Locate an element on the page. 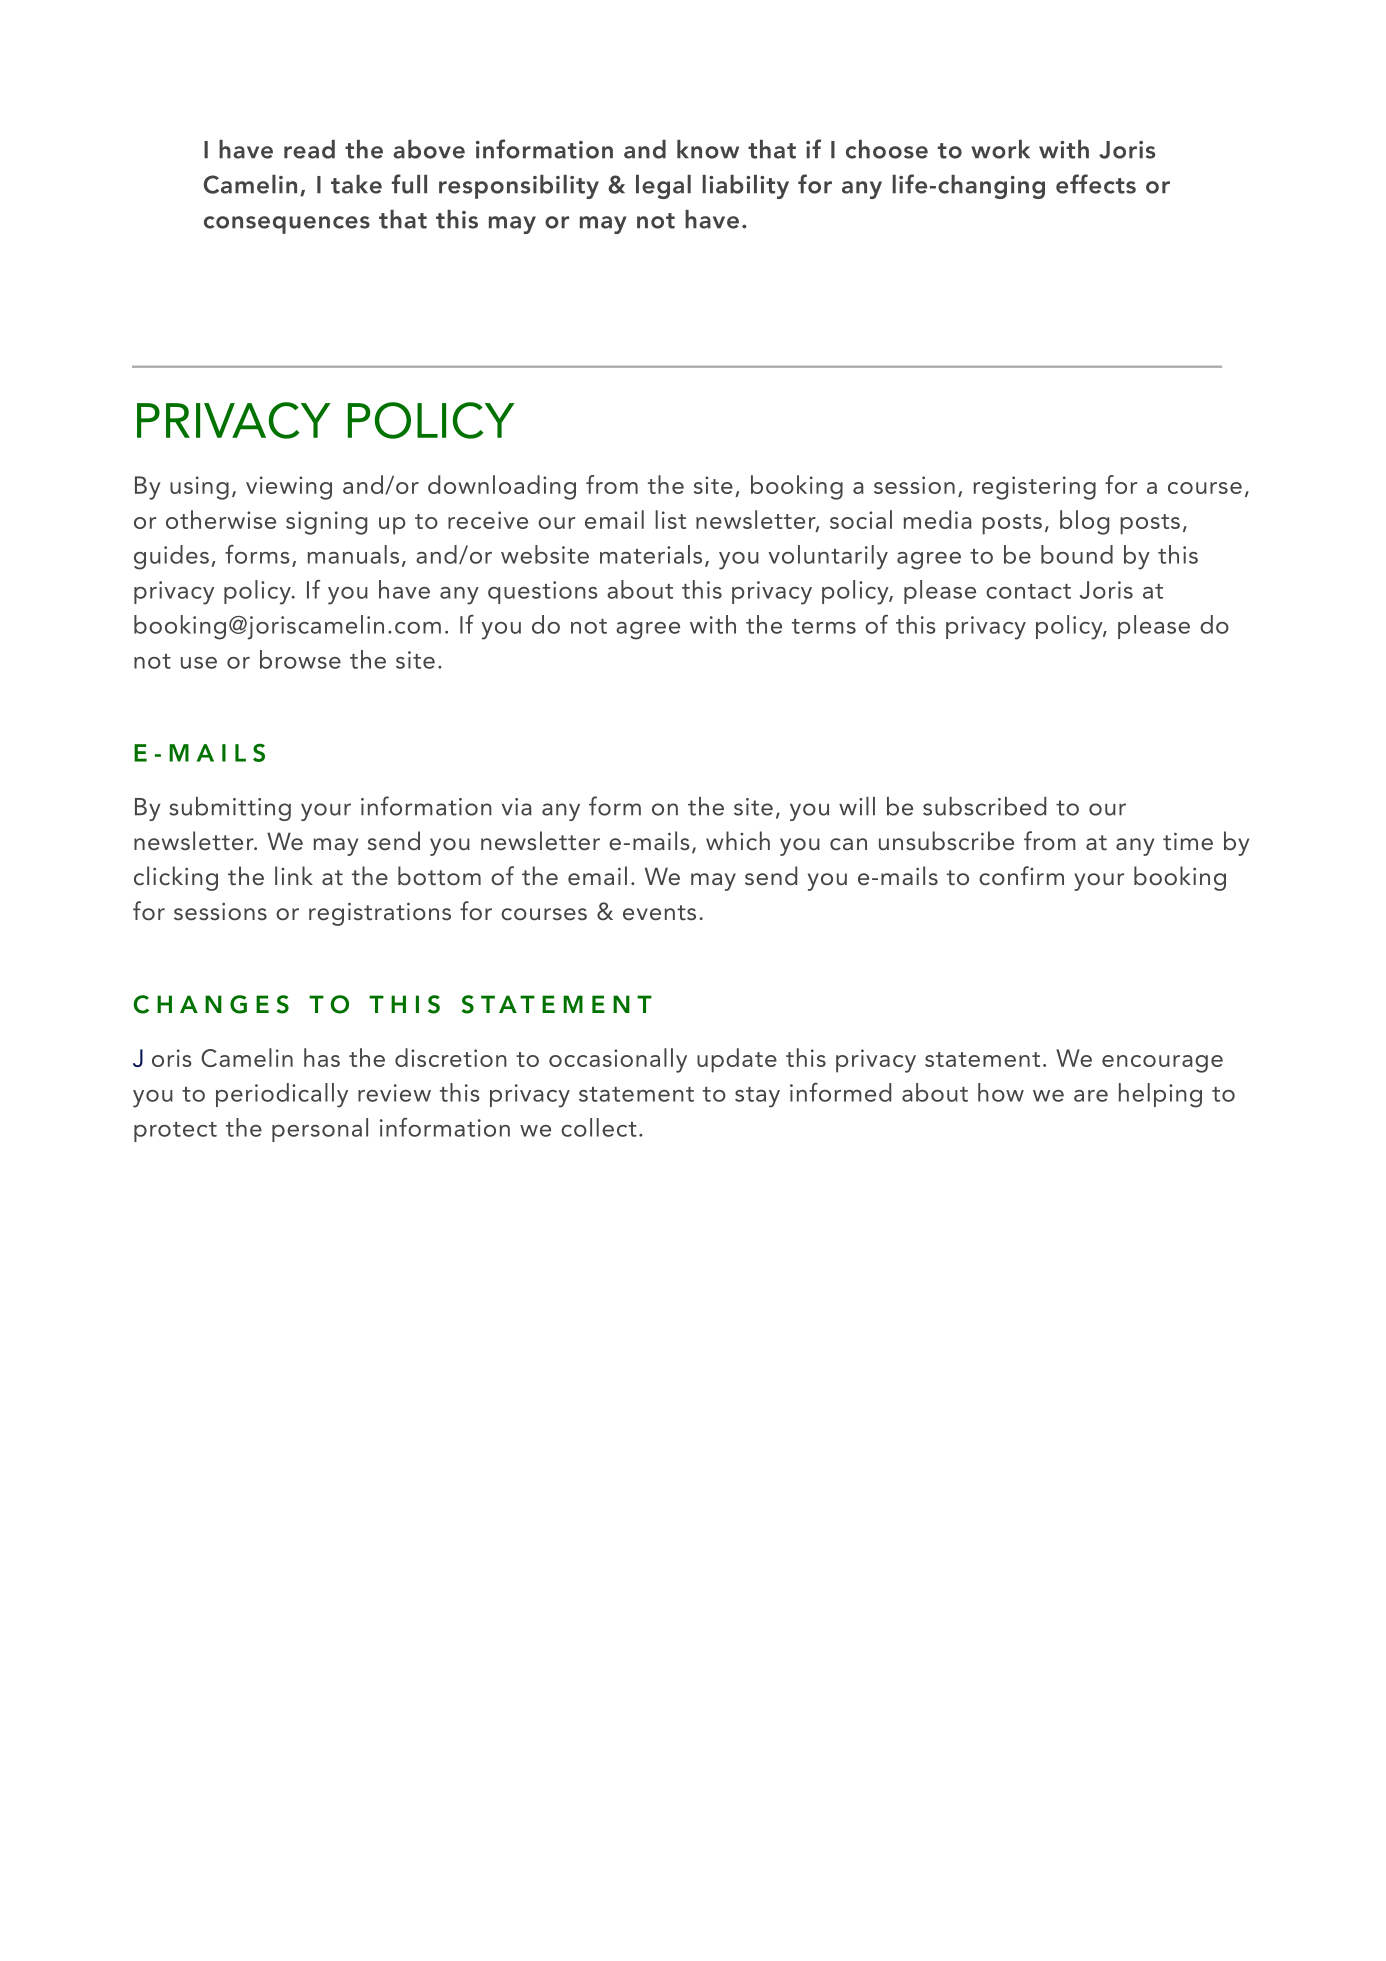 This document has height=1961, width=1386. viewing is located at coordinates (289, 488).
